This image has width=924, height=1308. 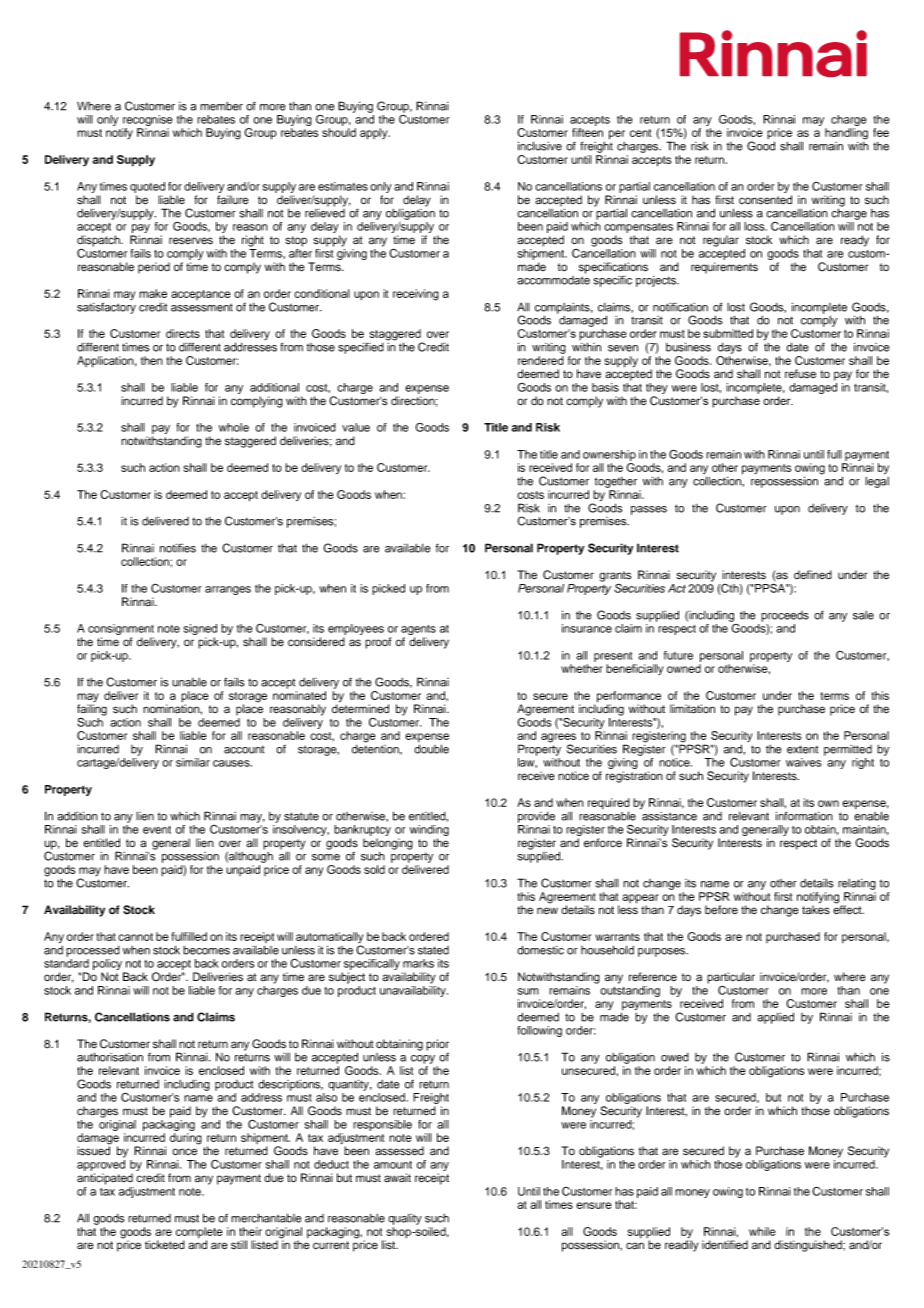 What do you see at coordinates (541, 360) in the image?
I see `rendered` at bounding box center [541, 360].
